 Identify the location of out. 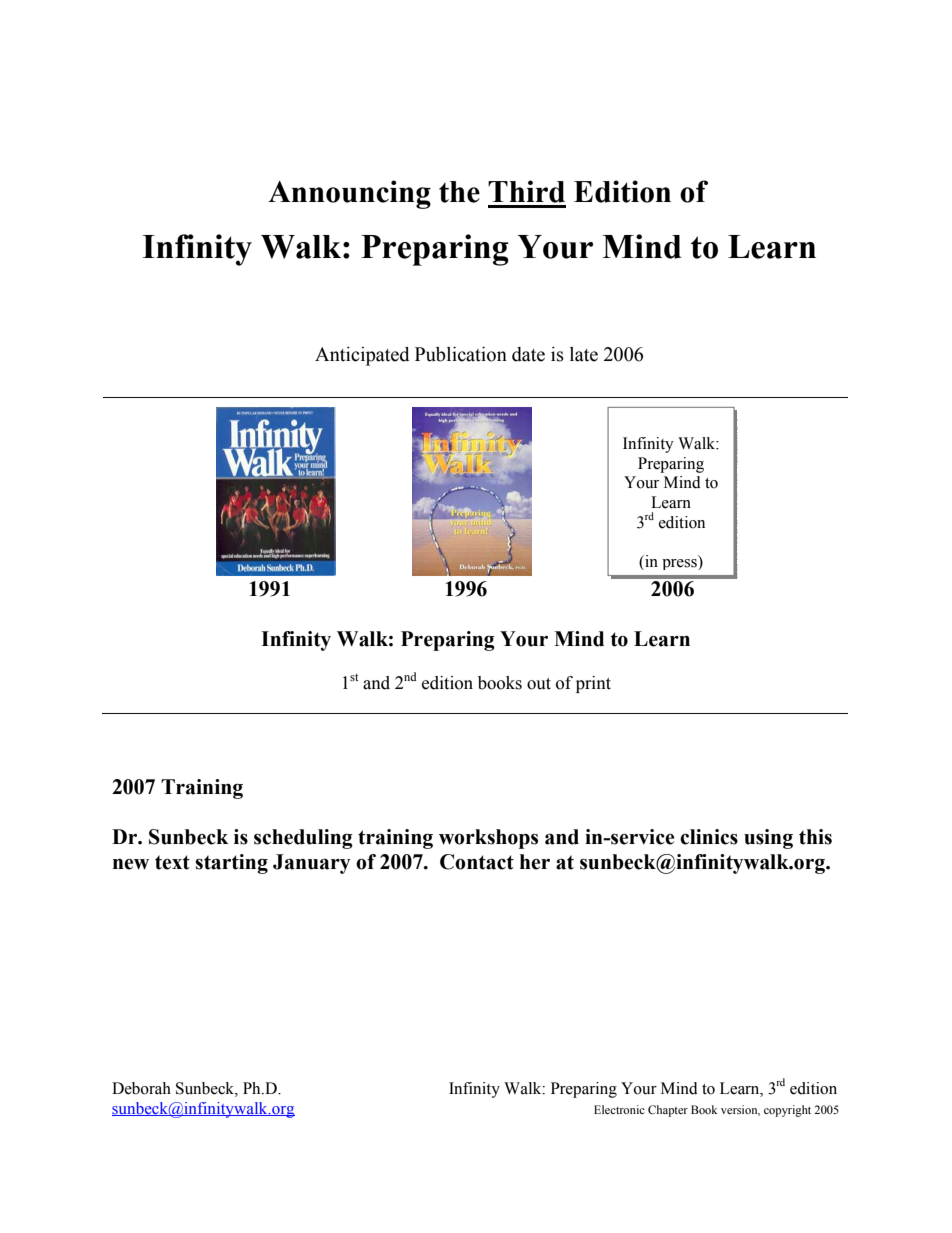
(539, 684).
